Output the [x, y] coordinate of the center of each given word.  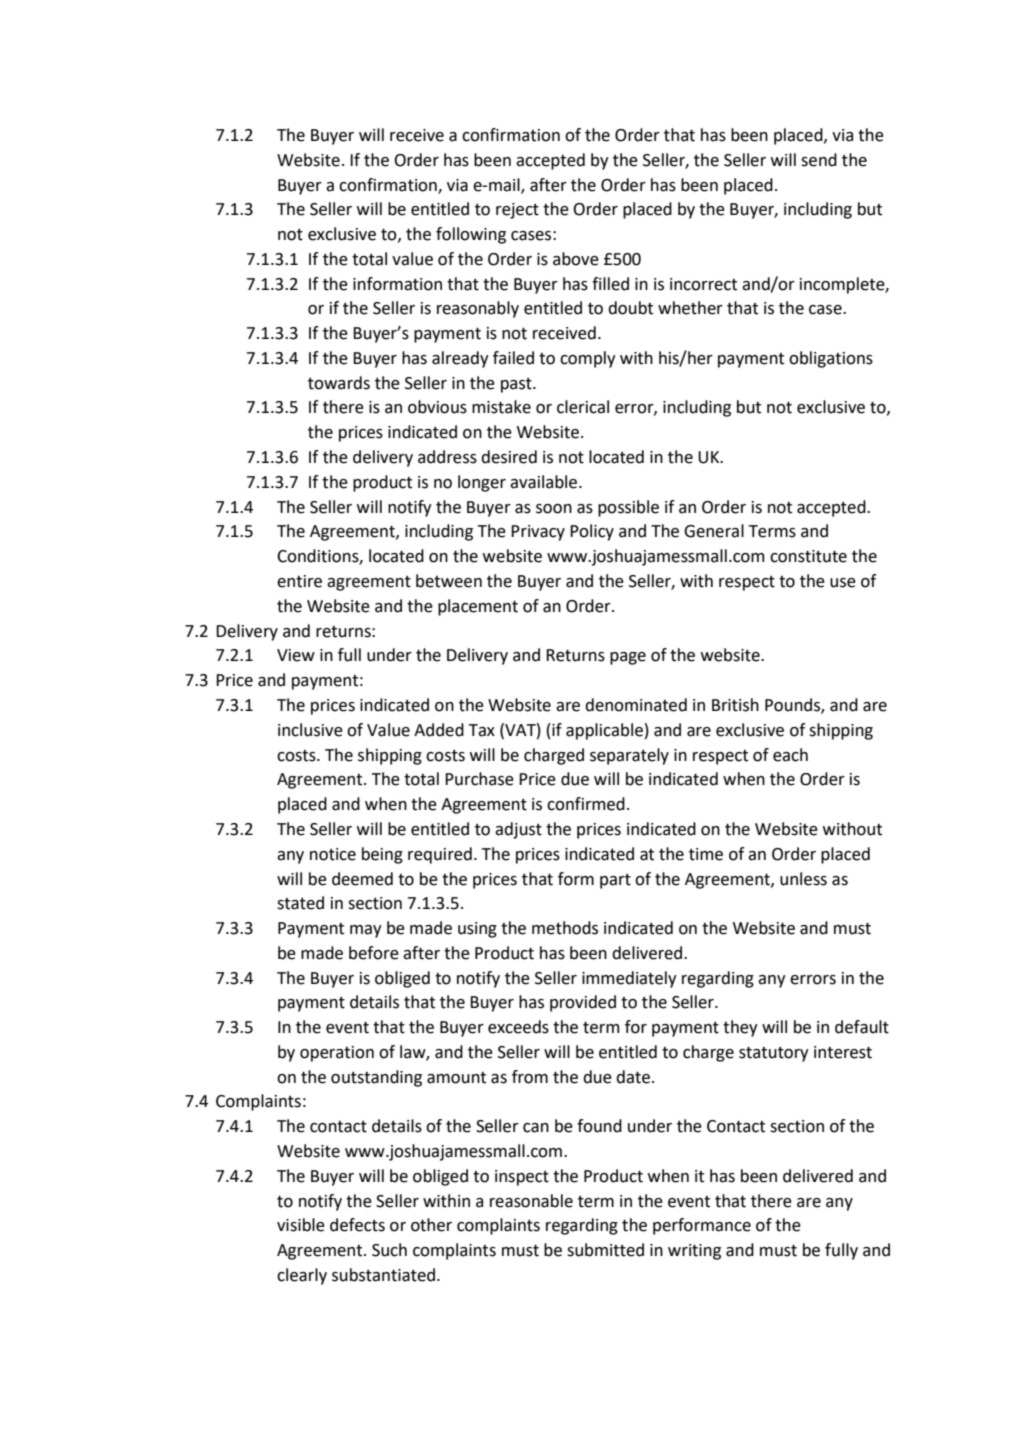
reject [517, 211]
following [471, 235]
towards [339, 383]
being [382, 855]
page [628, 658]
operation [337, 1054]
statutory [774, 1054]
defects [357, 1225]
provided [583, 1003]
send [819, 160]
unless [803, 879]
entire [299, 581]
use [843, 583]
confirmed [586, 804]
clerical [583, 407]
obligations [831, 359]
